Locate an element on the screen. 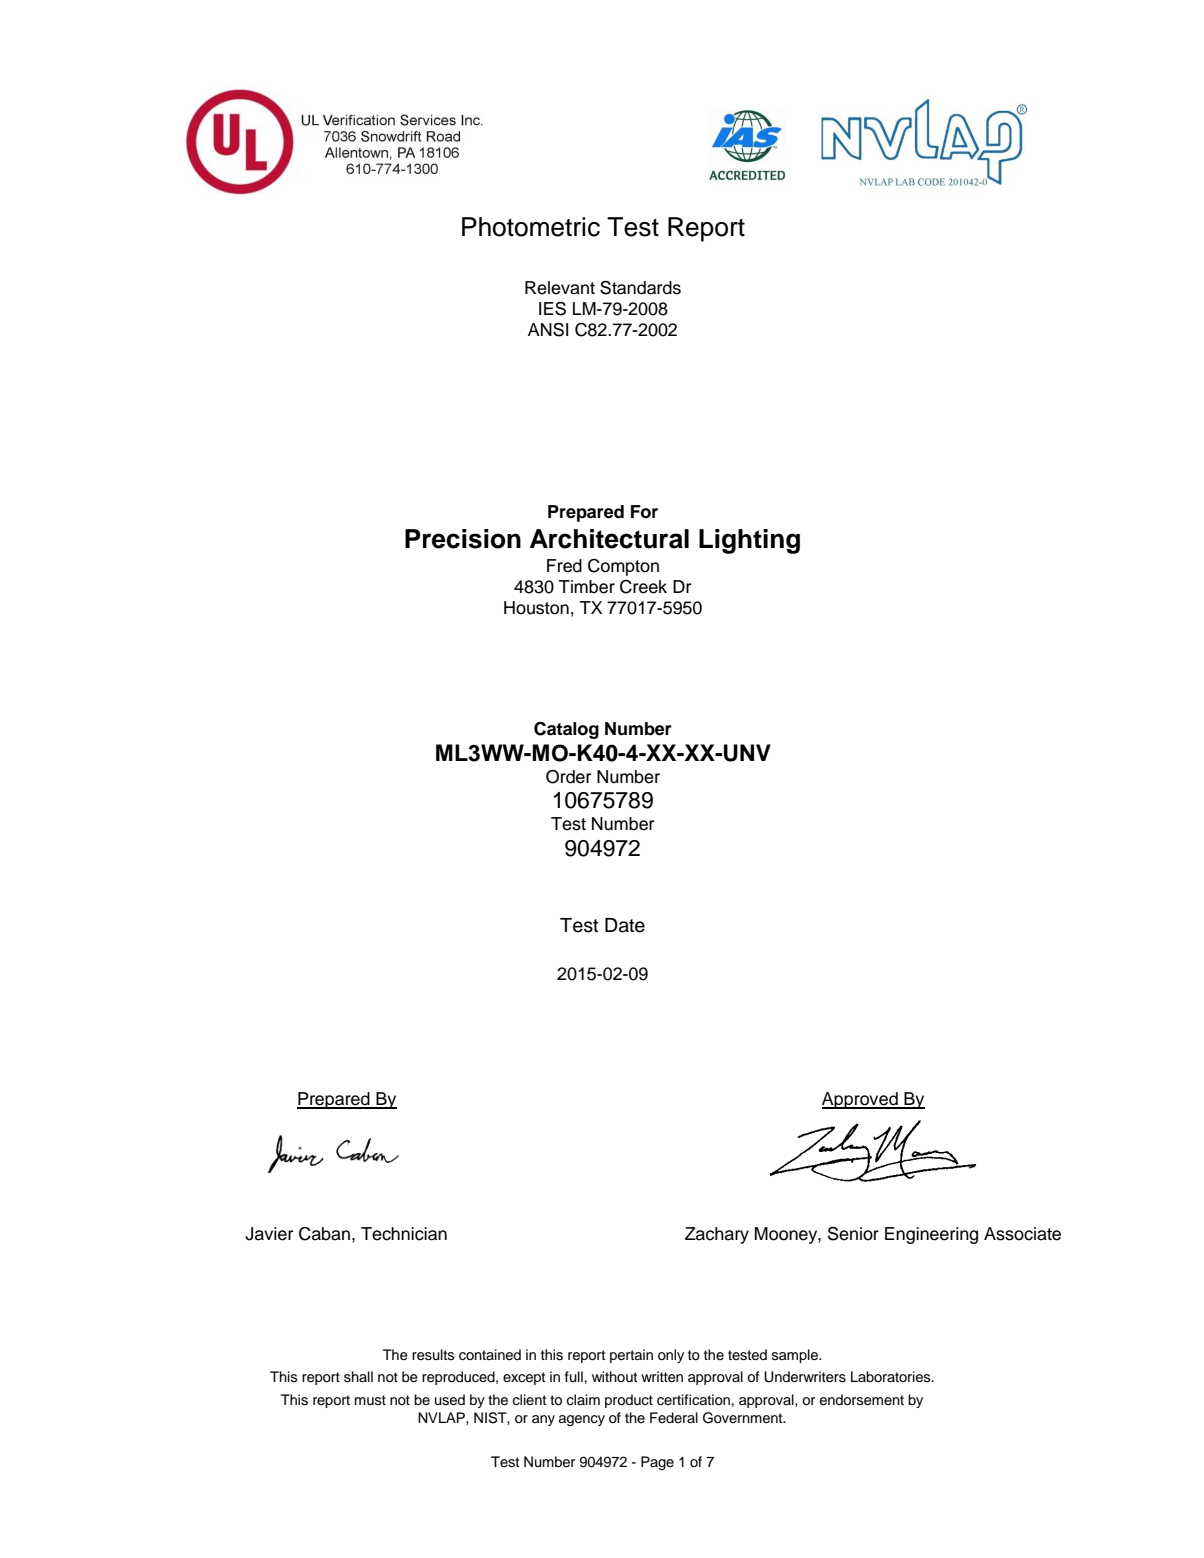  must is located at coordinates (370, 1400).
